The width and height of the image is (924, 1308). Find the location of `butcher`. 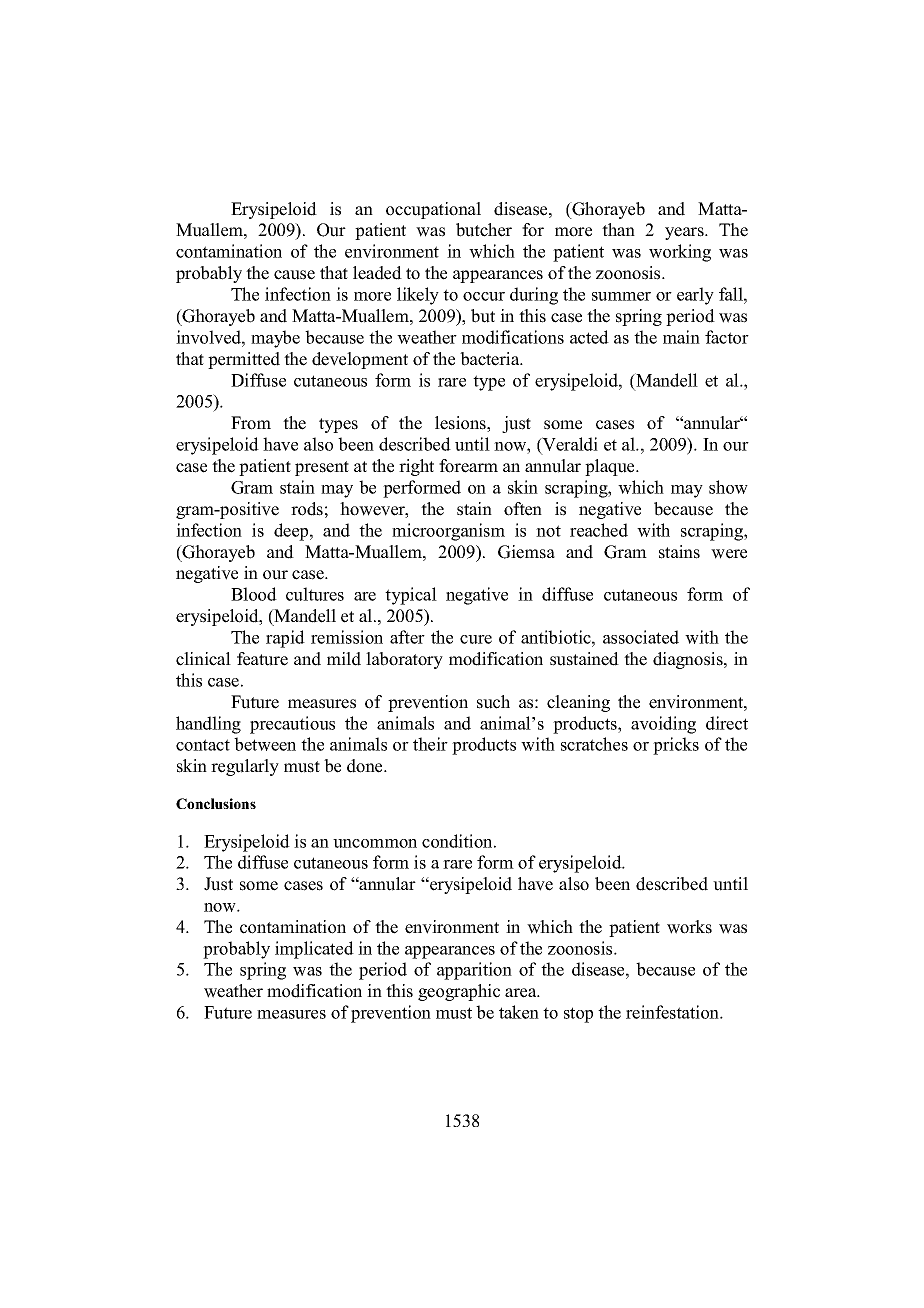

butcher is located at coordinates (484, 230).
